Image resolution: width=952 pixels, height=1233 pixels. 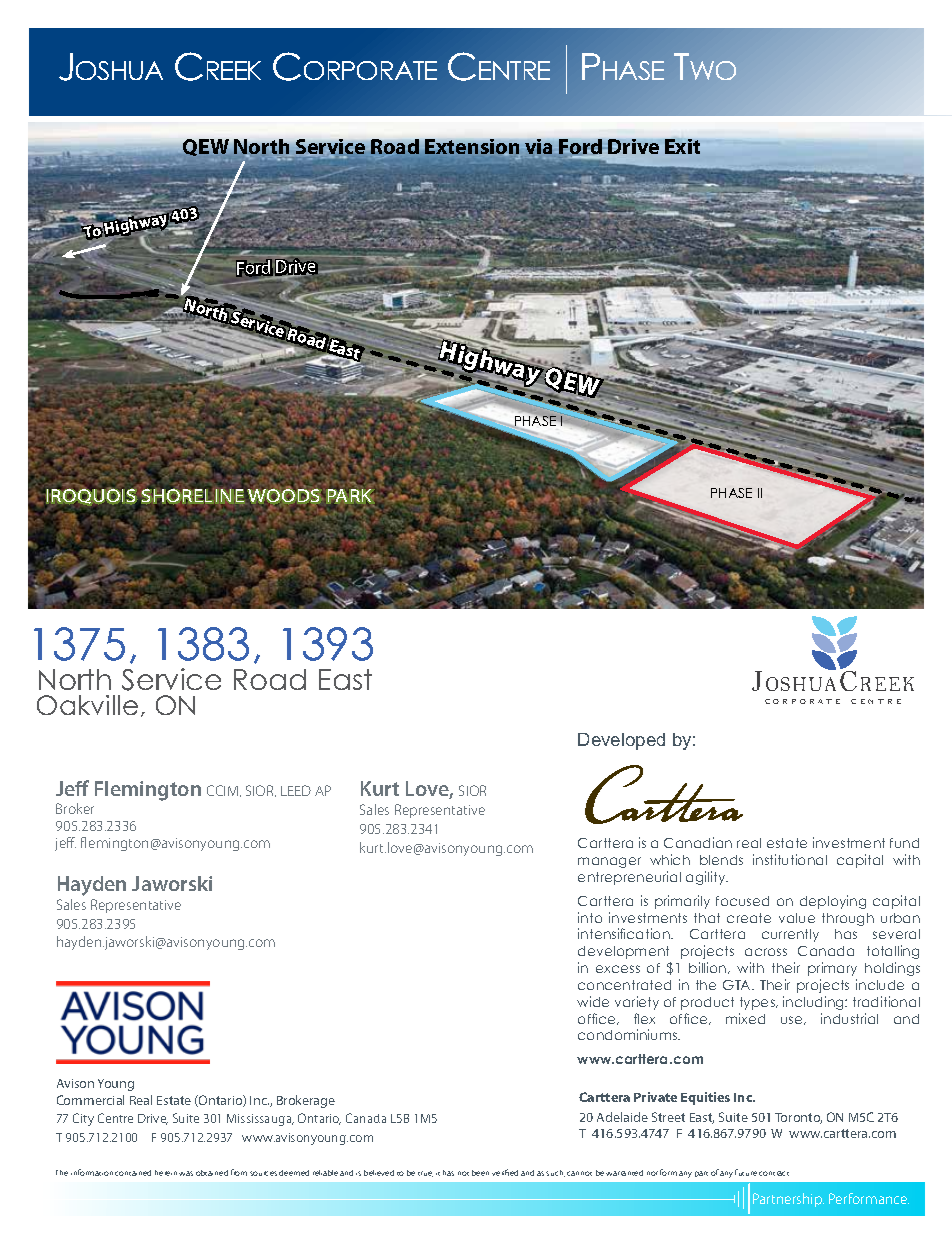 I want to click on Exit, so click(x=682, y=146).
